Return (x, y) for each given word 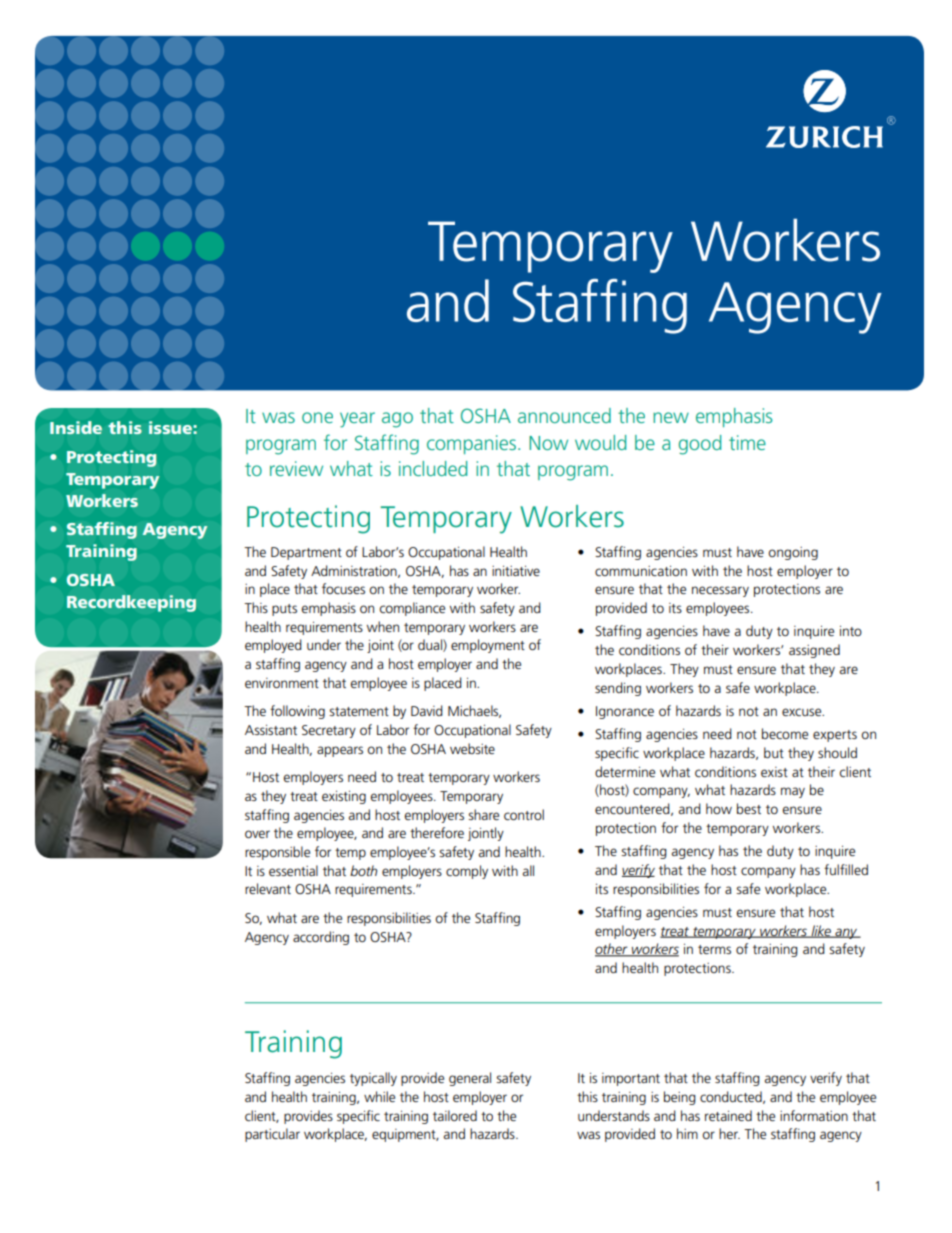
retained (728, 1115)
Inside (76, 427)
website (472, 748)
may (793, 792)
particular (272, 1135)
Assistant (271, 730)
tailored (455, 1115)
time (747, 442)
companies (471, 444)
